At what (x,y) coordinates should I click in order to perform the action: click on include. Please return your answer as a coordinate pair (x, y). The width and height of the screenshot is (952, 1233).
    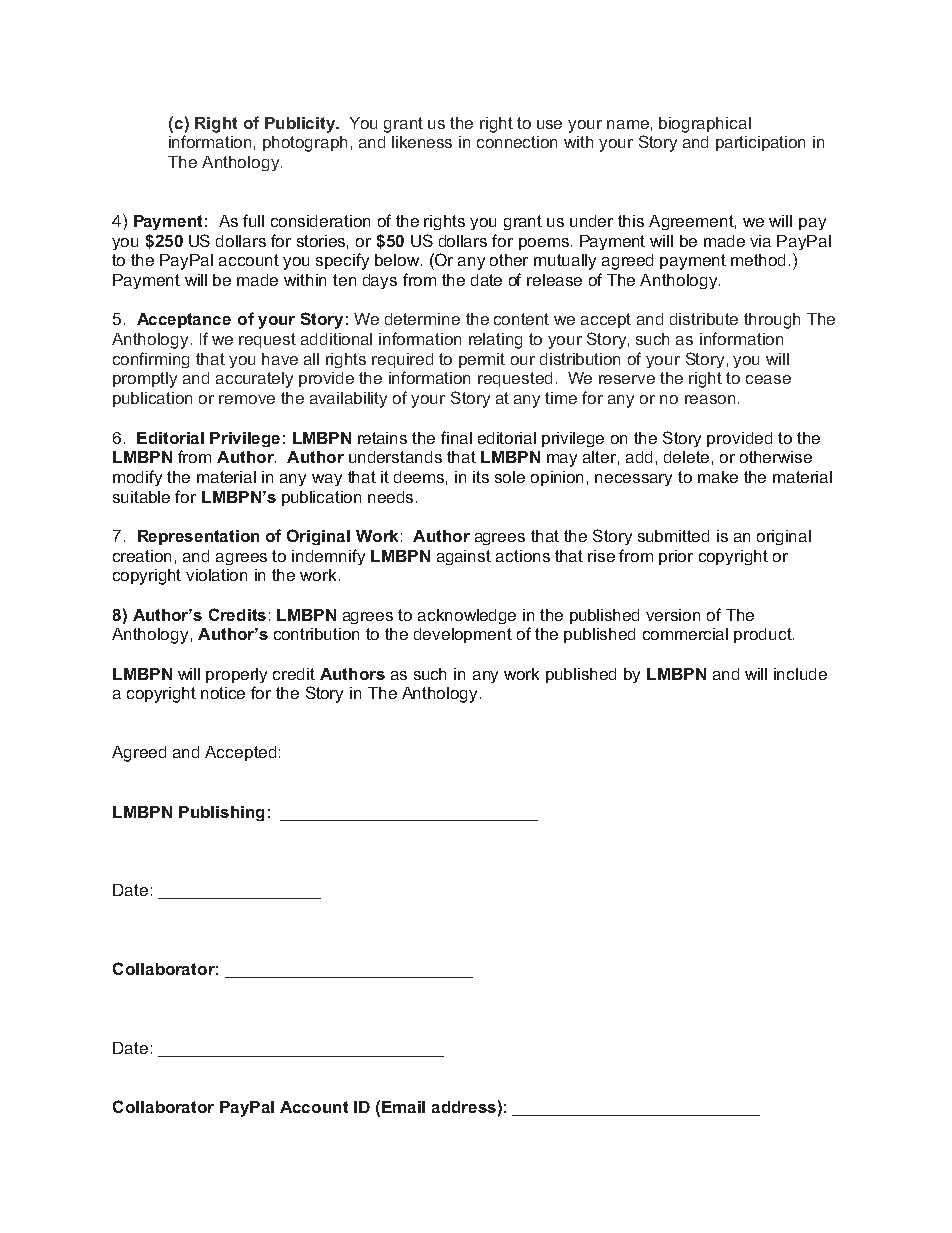
    Looking at the image, I should click on (800, 674).
